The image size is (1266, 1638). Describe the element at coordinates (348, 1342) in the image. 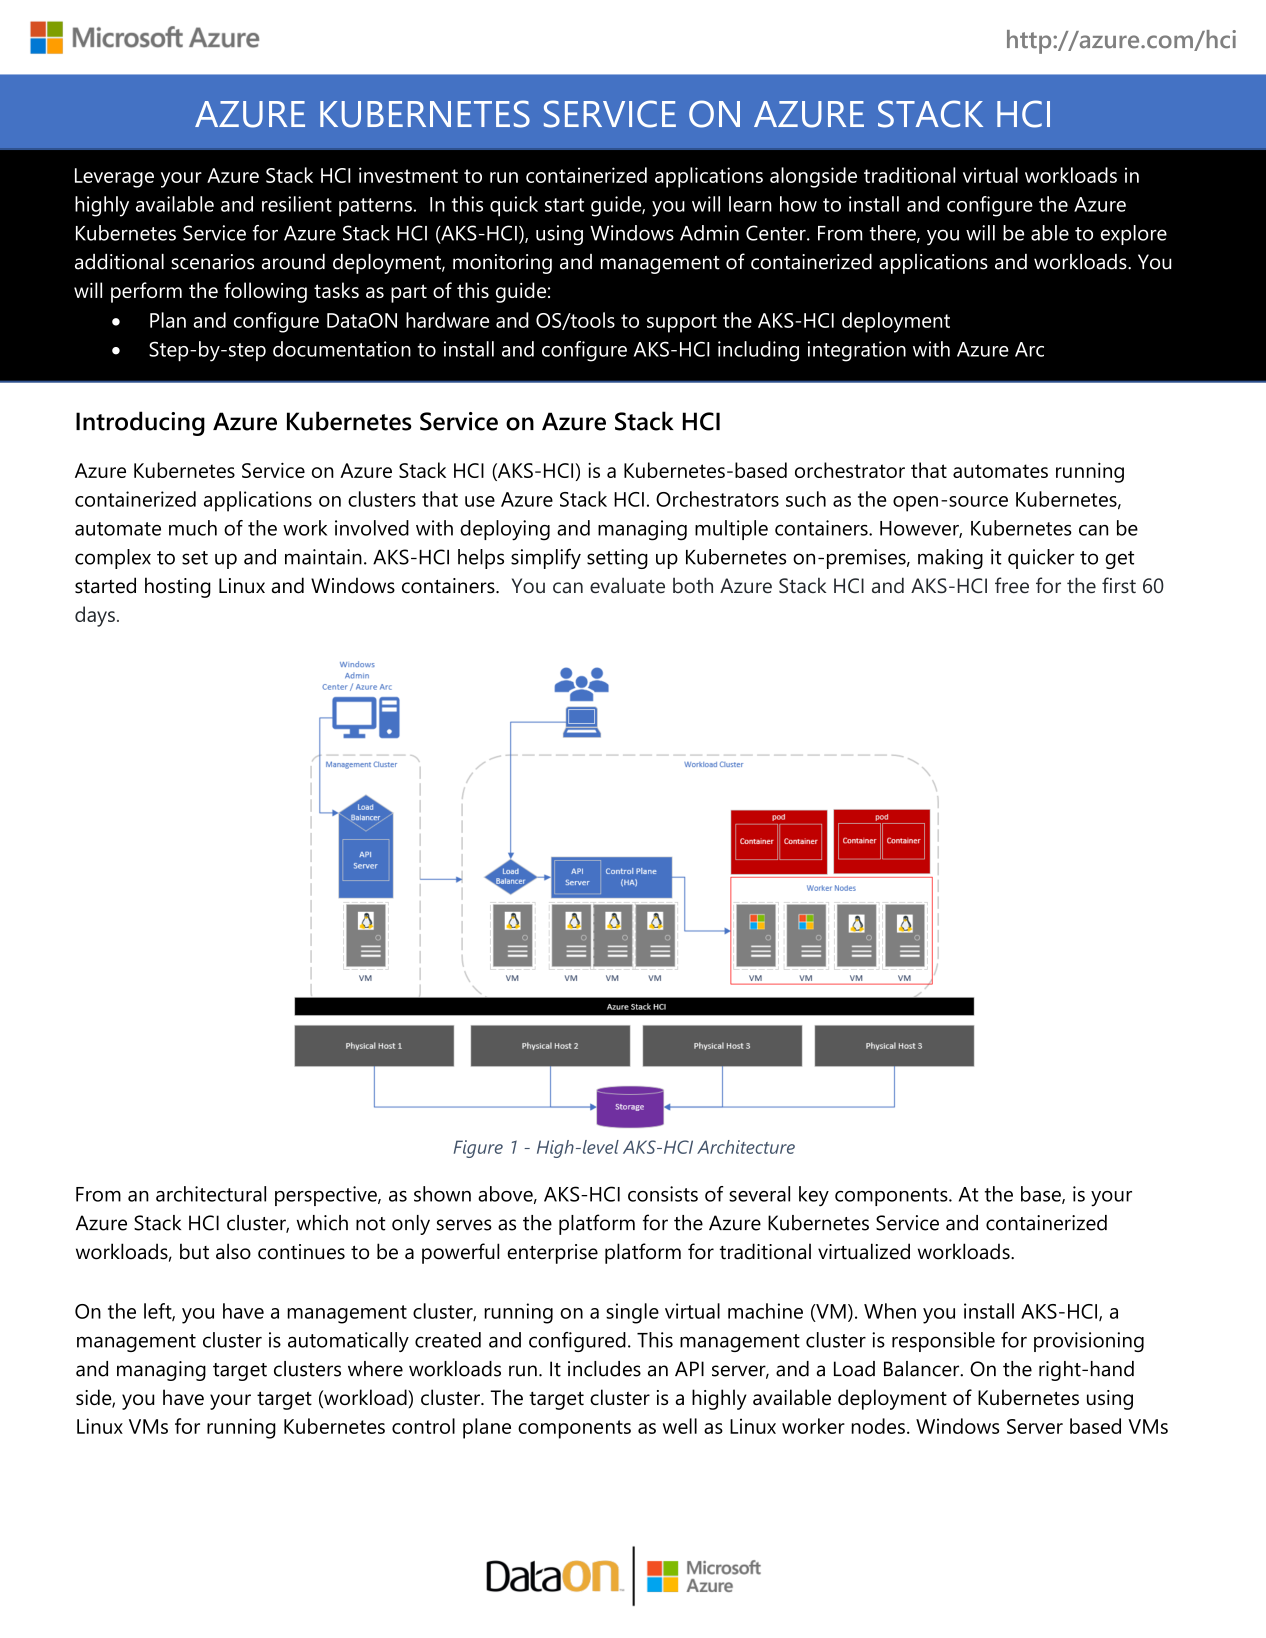

I see `automatically` at that location.
